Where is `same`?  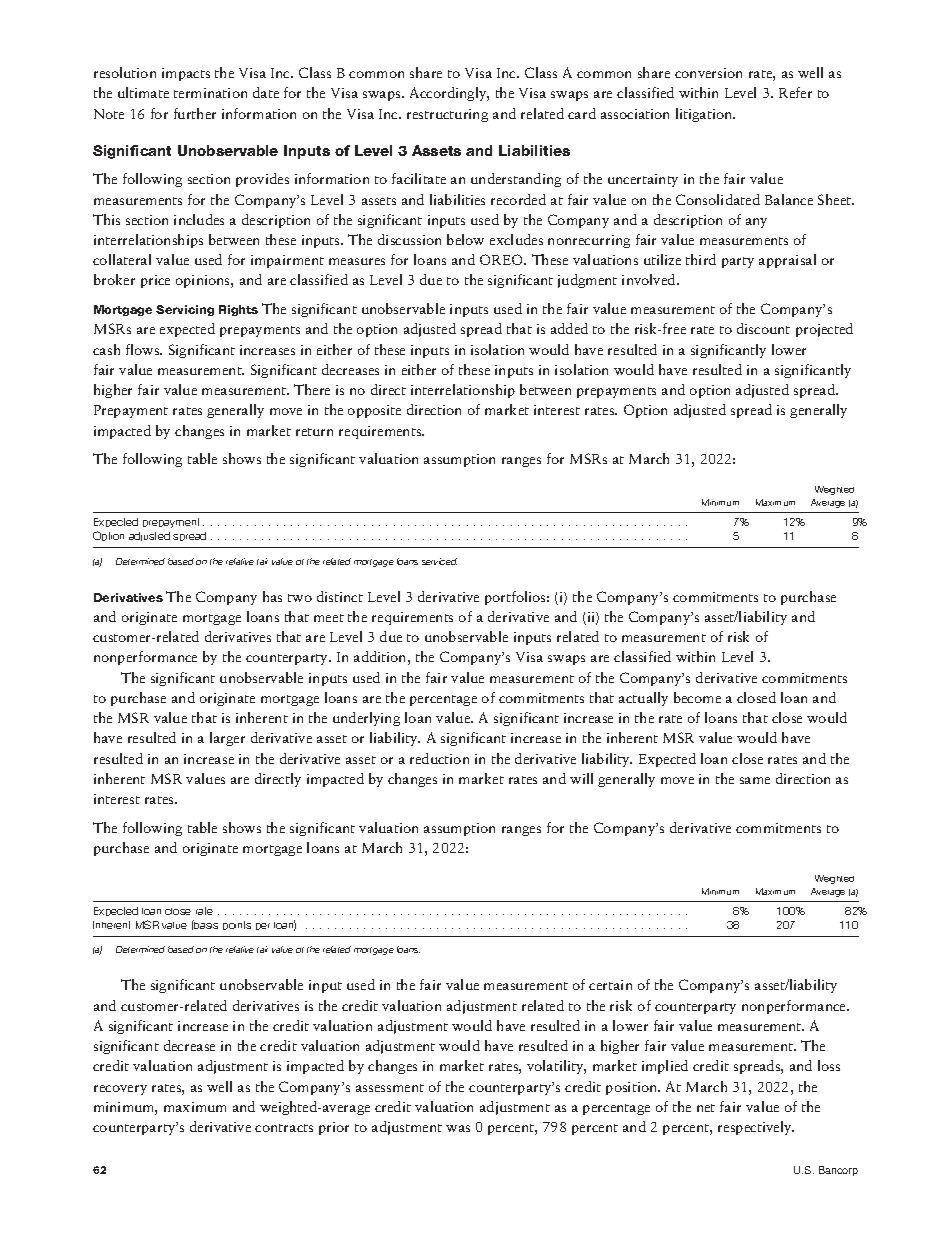 same is located at coordinates (755, 780).
